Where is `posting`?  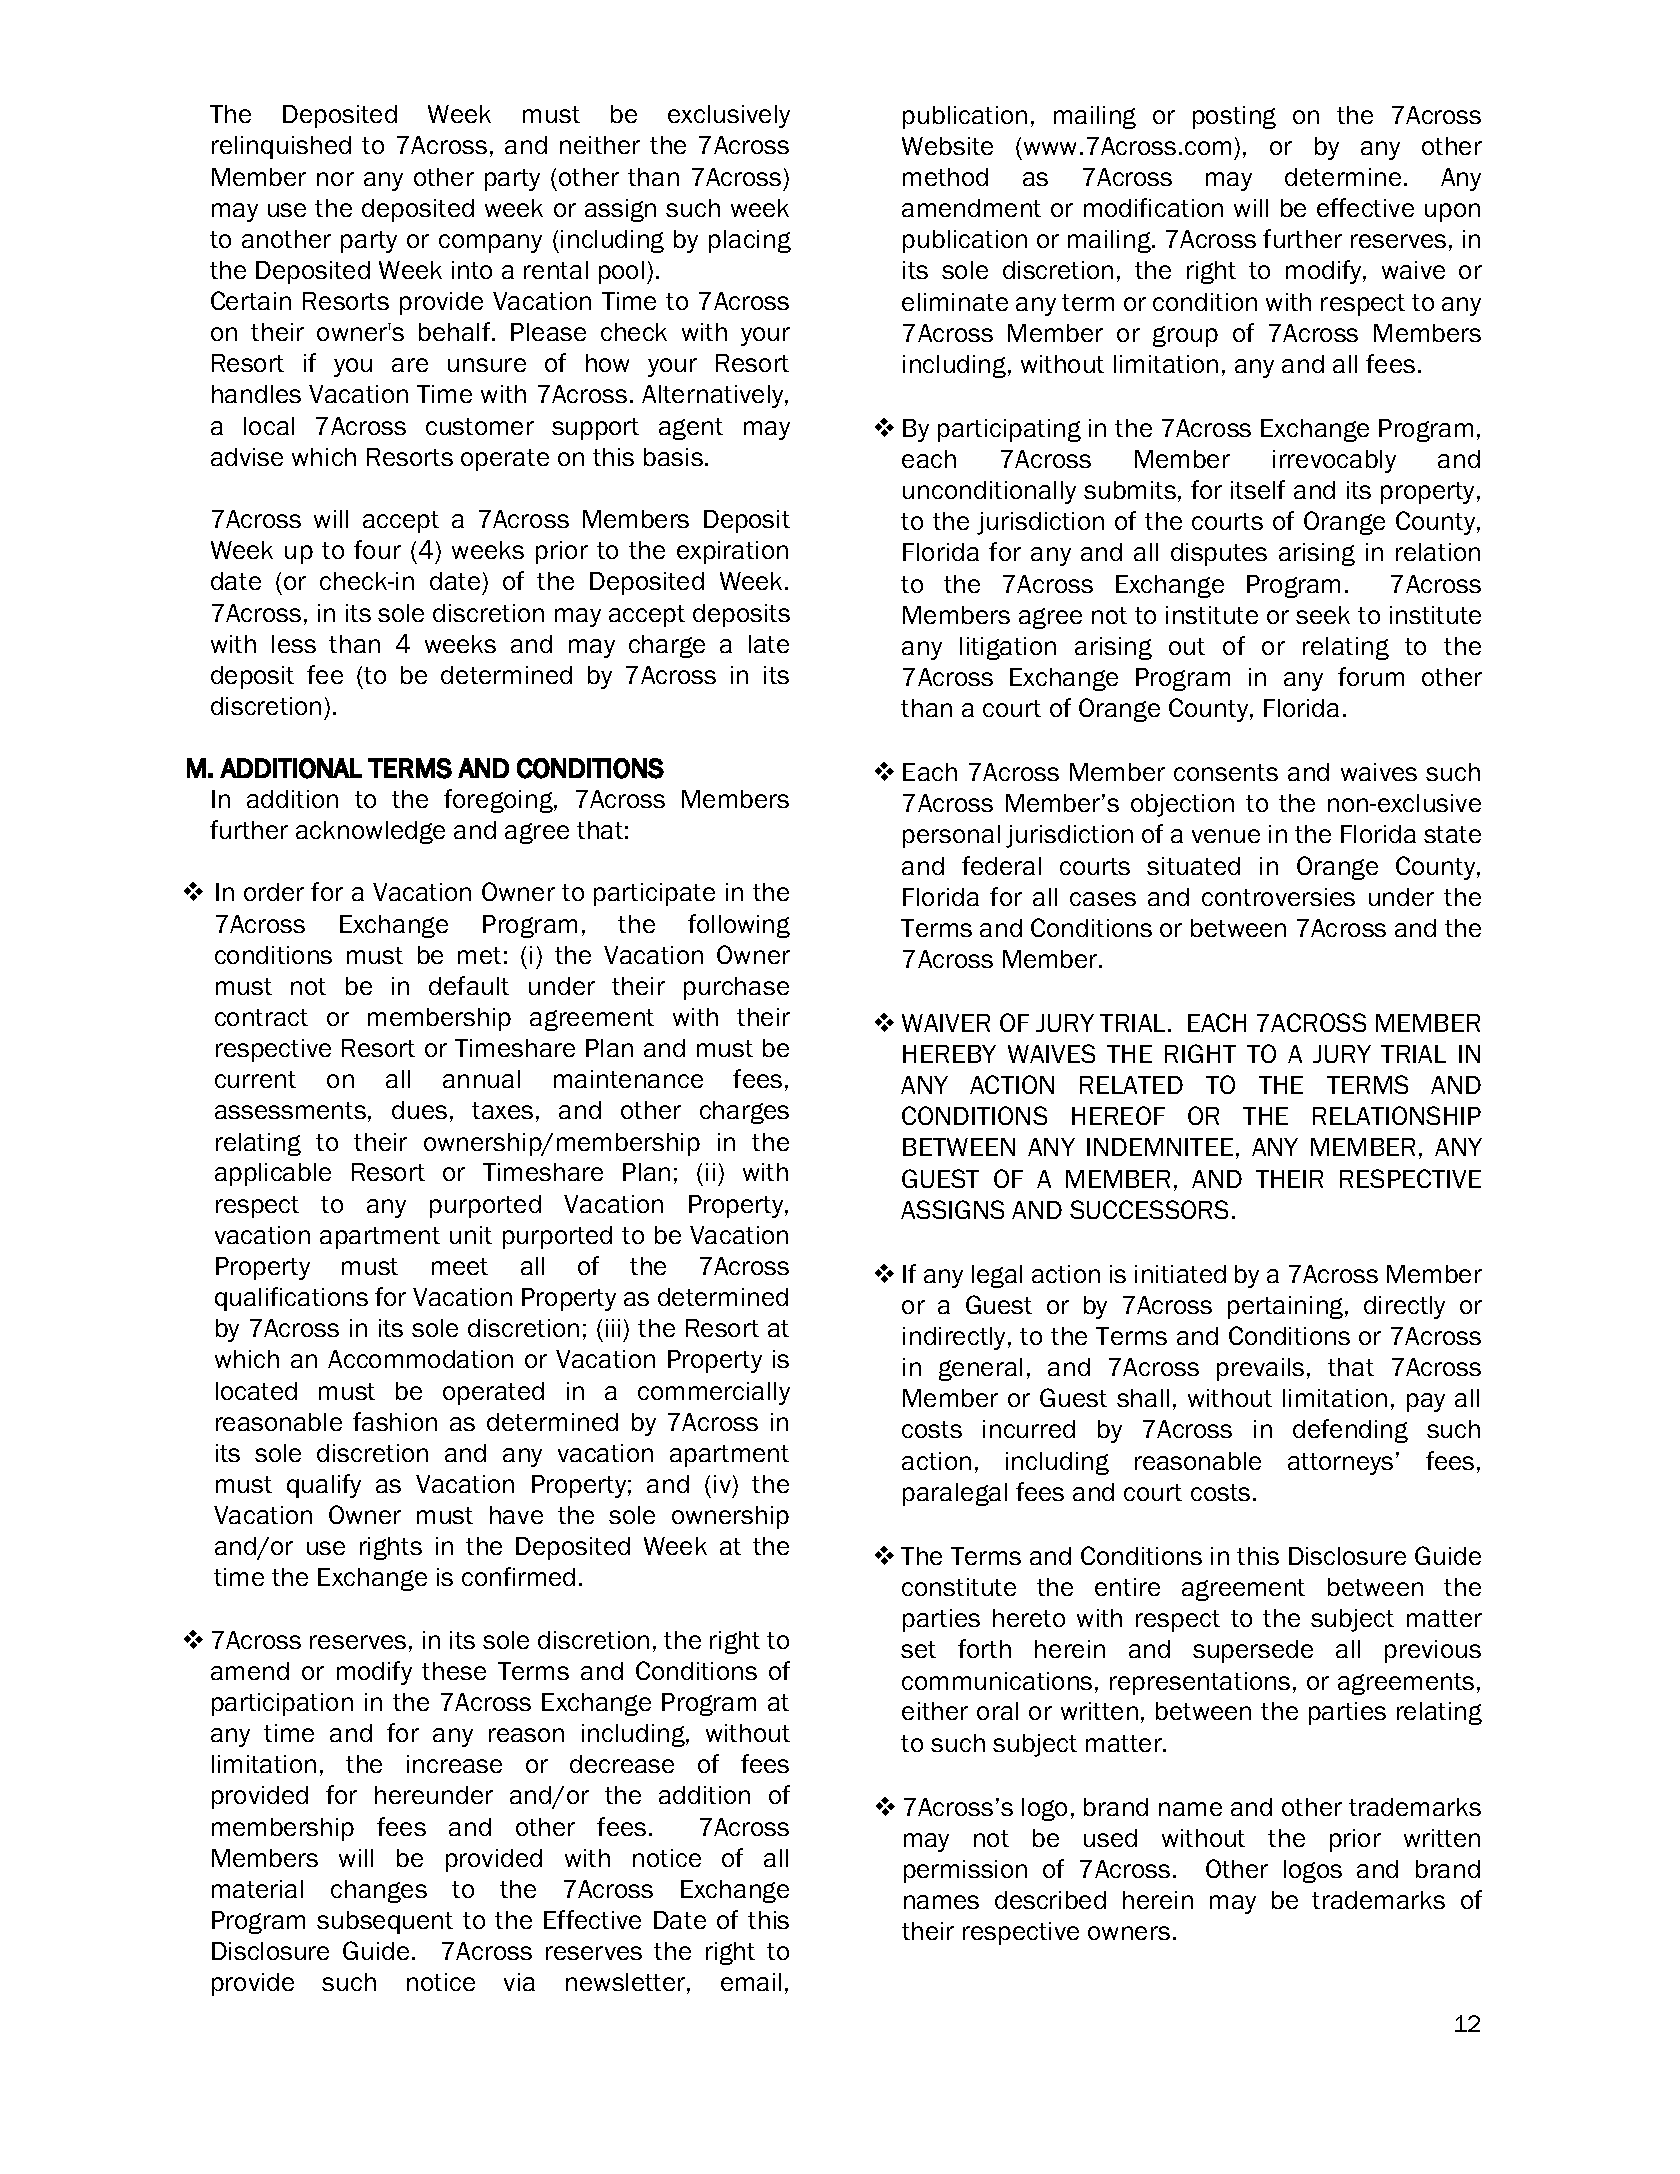
posting is located at coordinates (1234, 117).
